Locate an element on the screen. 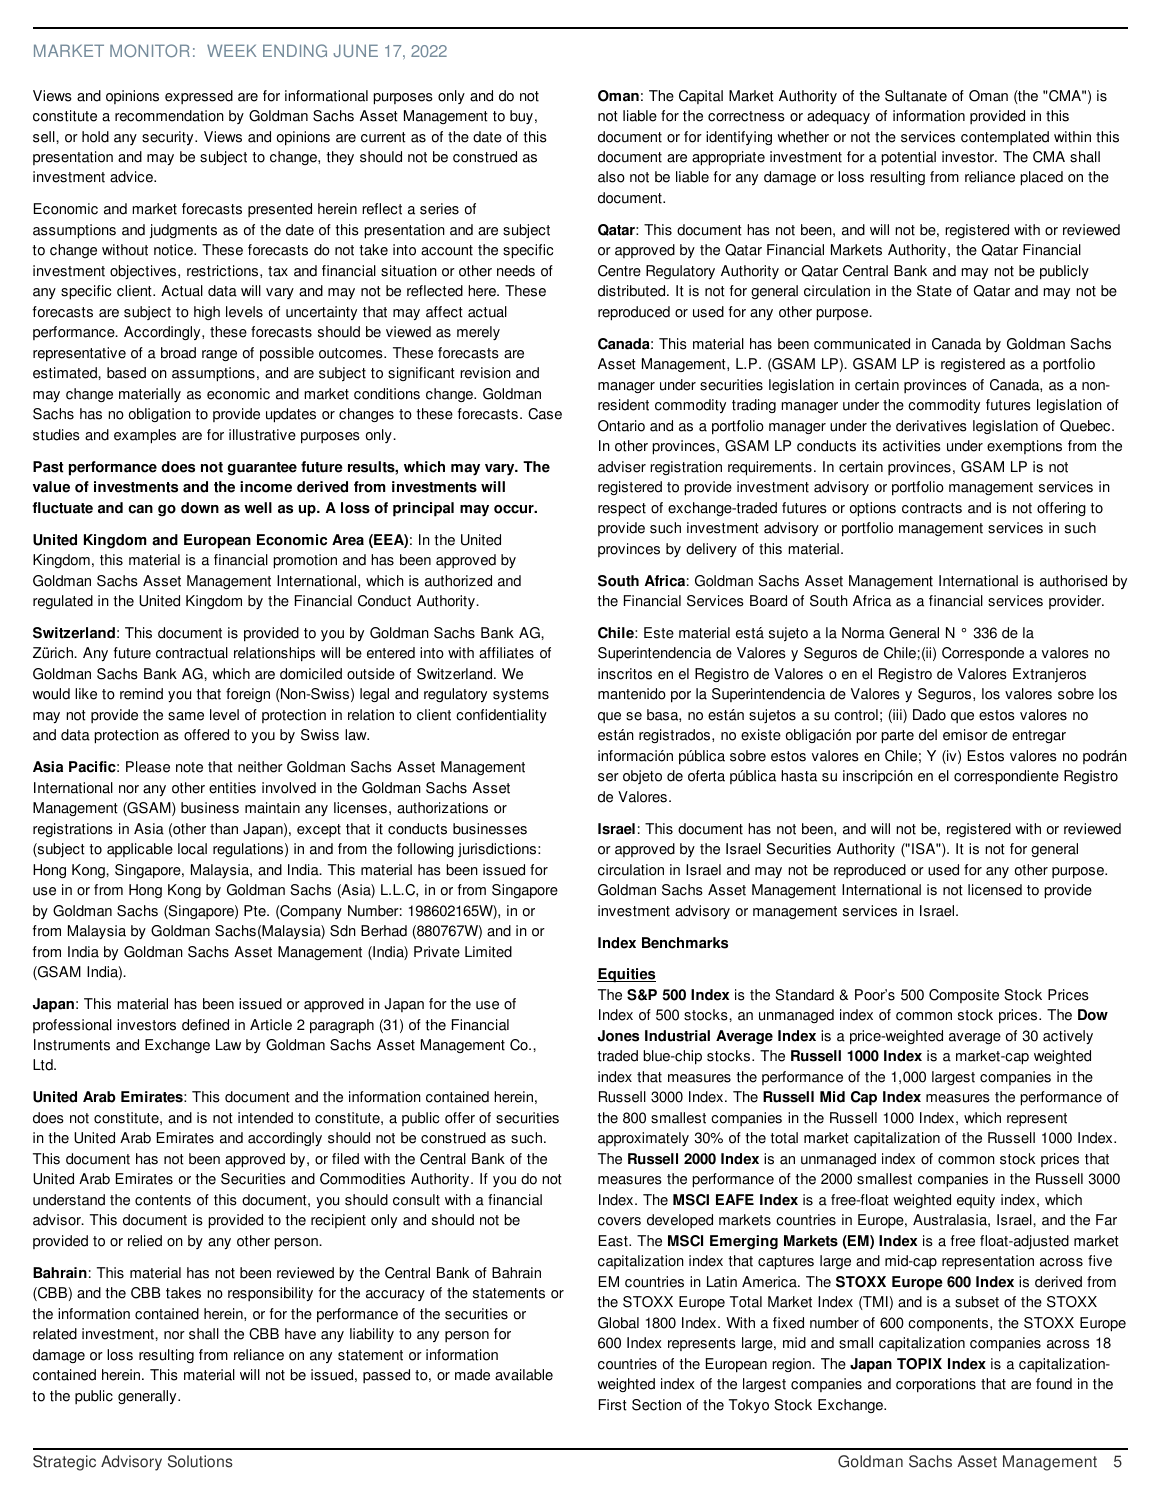  authorised is located at coordinates (1073, 581).
